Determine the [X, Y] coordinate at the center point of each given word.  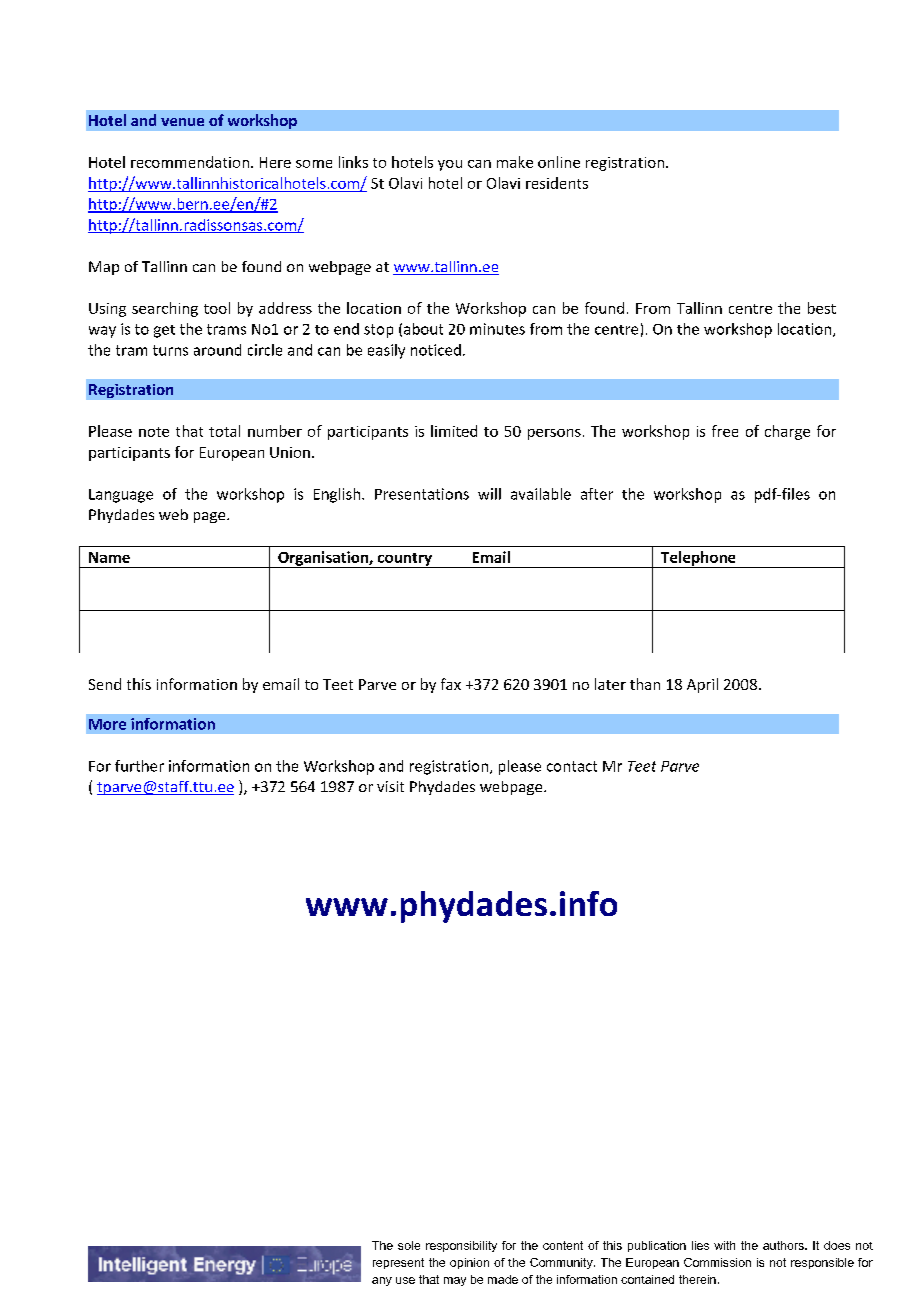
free [725, 431]
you [450, 165]
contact [572, 766]
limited [454, 431]
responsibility [461, 1246]
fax [451, 684]
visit [390, 786]
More [107, 724]
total [224, 431]
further [139, 766]
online [559, 162]
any [382, 1281]
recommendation [190, 162]
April [702, 685]
